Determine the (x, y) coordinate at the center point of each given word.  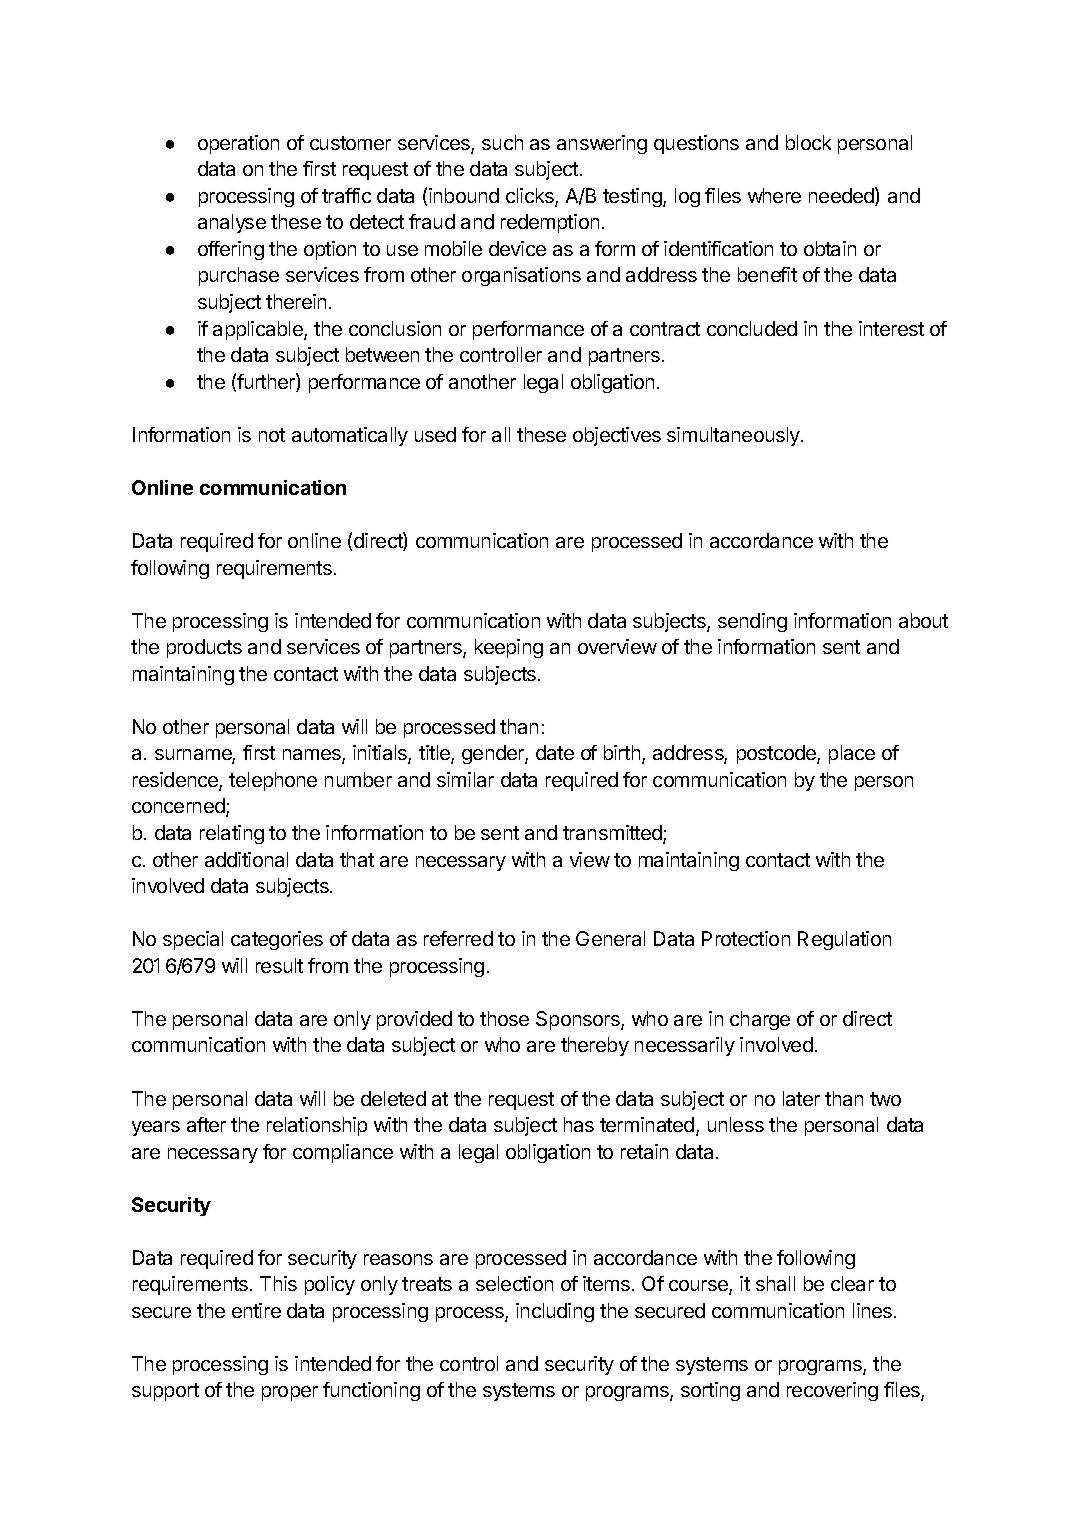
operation (238, 144)
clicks (531, 197)
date (555, 752)
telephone (273, 781)
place (852, 754)
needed (842, 196)
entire (256, 1310)
